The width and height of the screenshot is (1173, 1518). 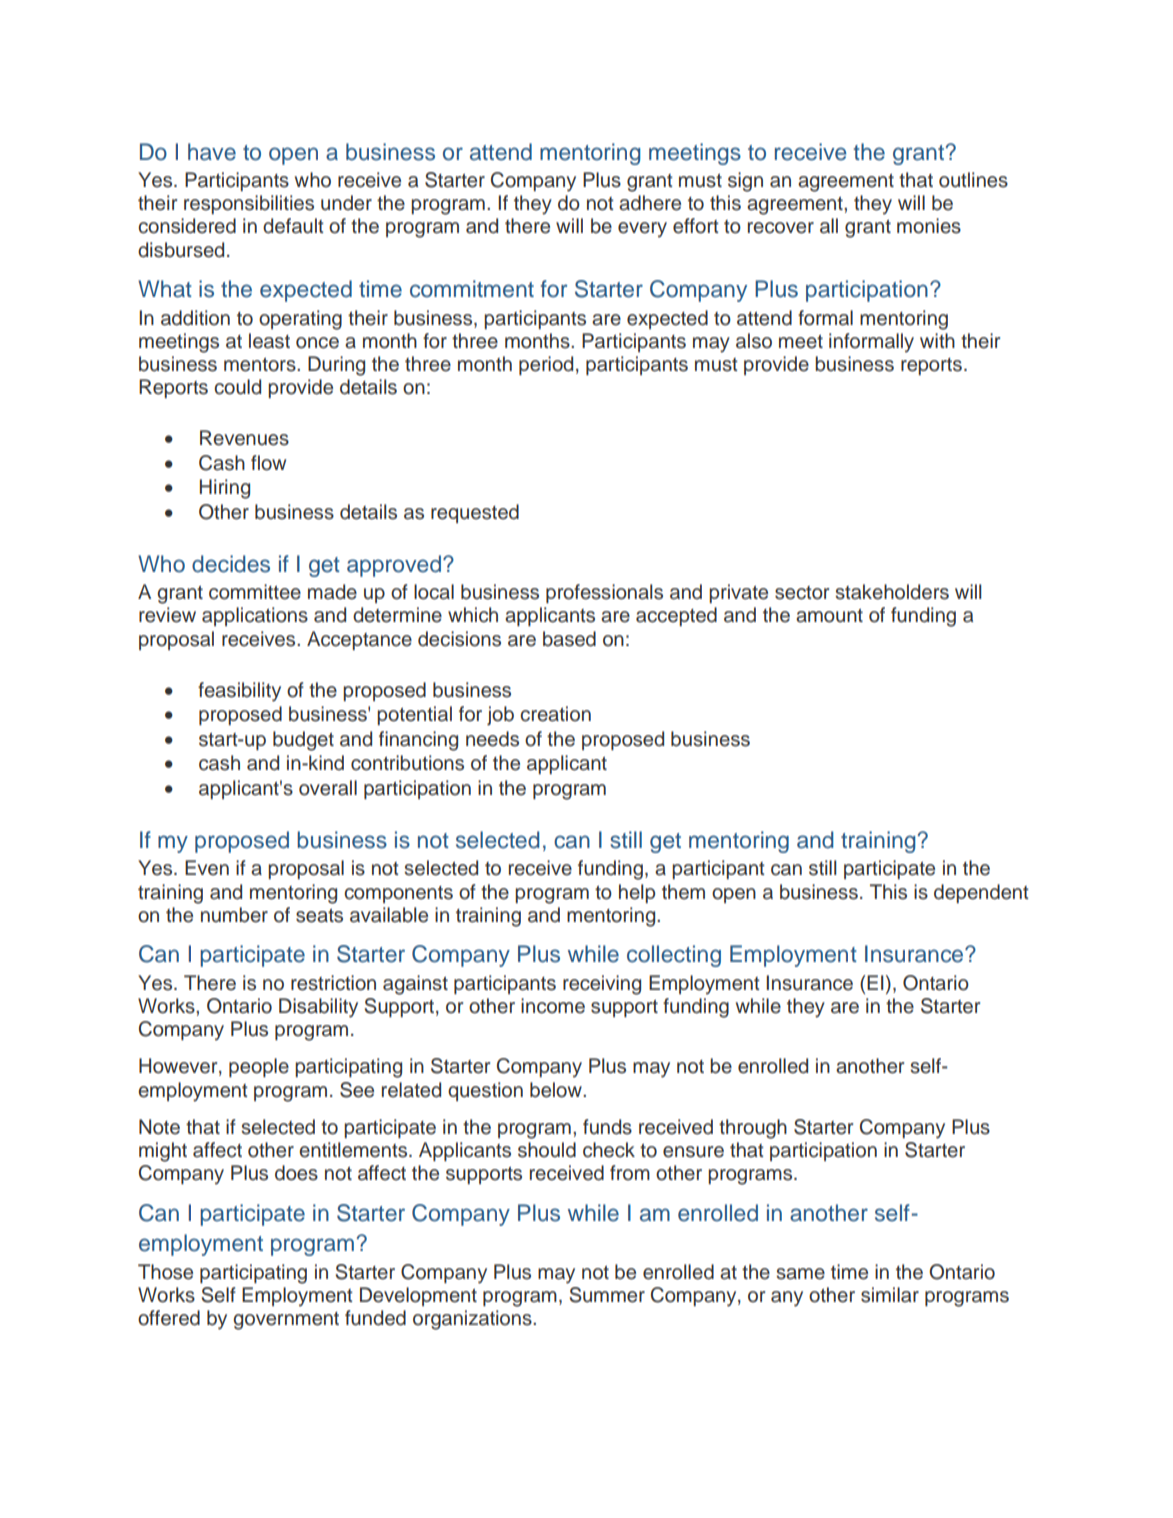 I want to click on amount, so click(x=829, y=616).
